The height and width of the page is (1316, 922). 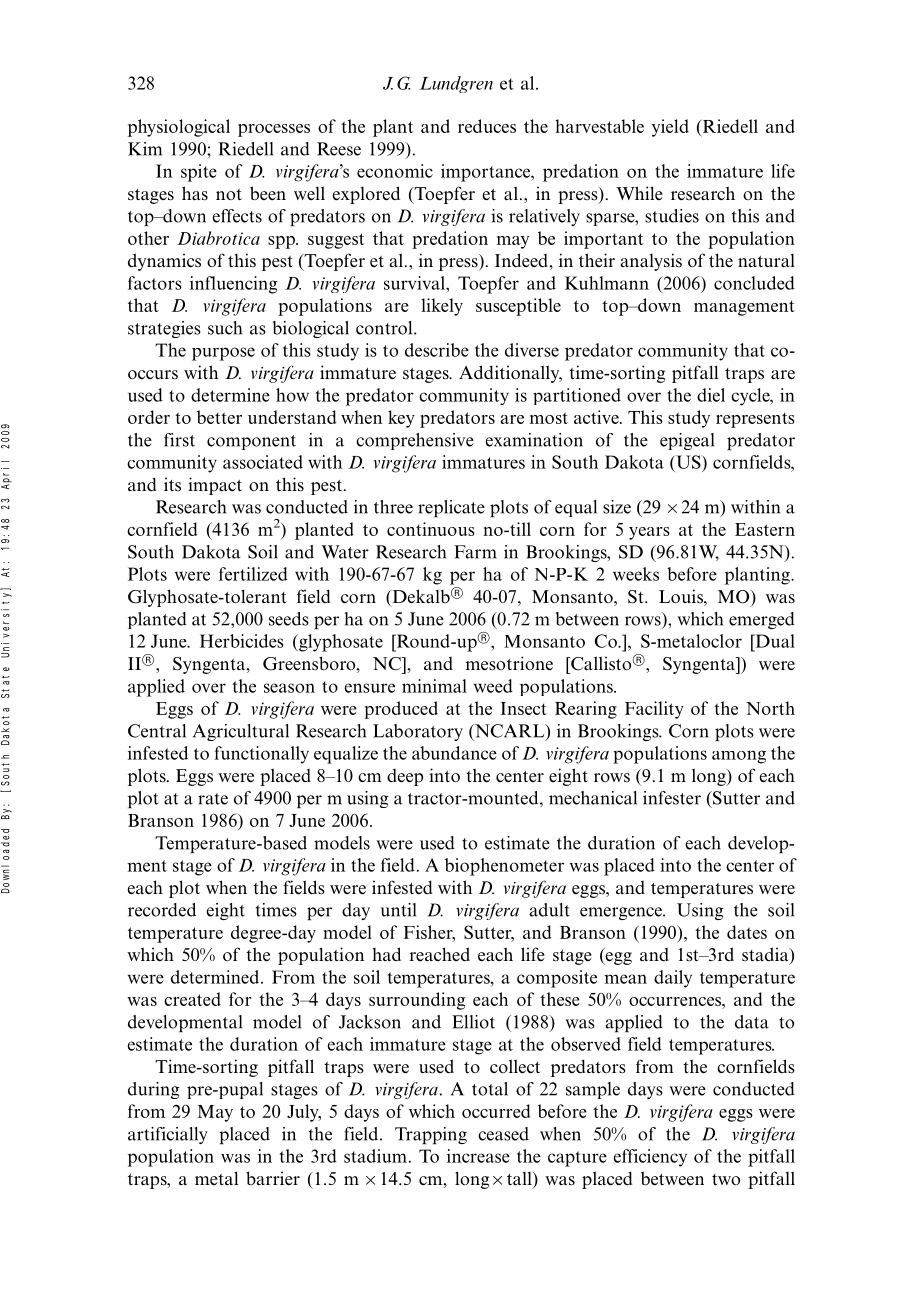 I want to click on comprehensive, so click(x=415, y=441).
